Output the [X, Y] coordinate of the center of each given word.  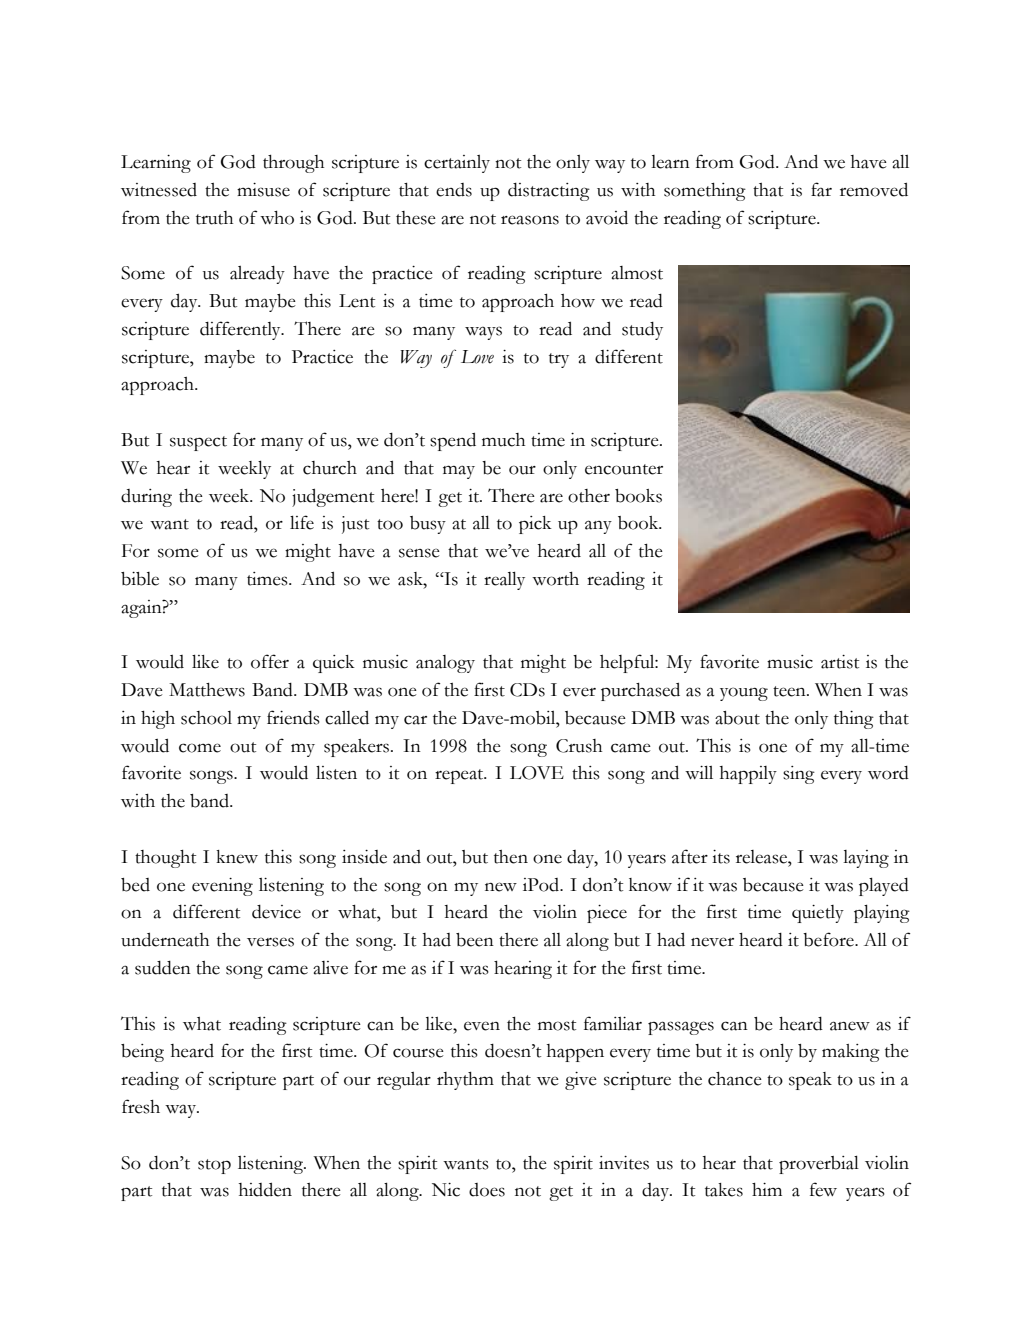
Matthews [207, 690]
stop [214, 1166]
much [503, 440]
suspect [198, 443]
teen [790, 691]
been [475, 940]
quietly [818, 914]
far [821, 189]
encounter [624, 469]
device [276, 912]
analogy [445, 664]
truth [214, 218]
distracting [549, 192]
